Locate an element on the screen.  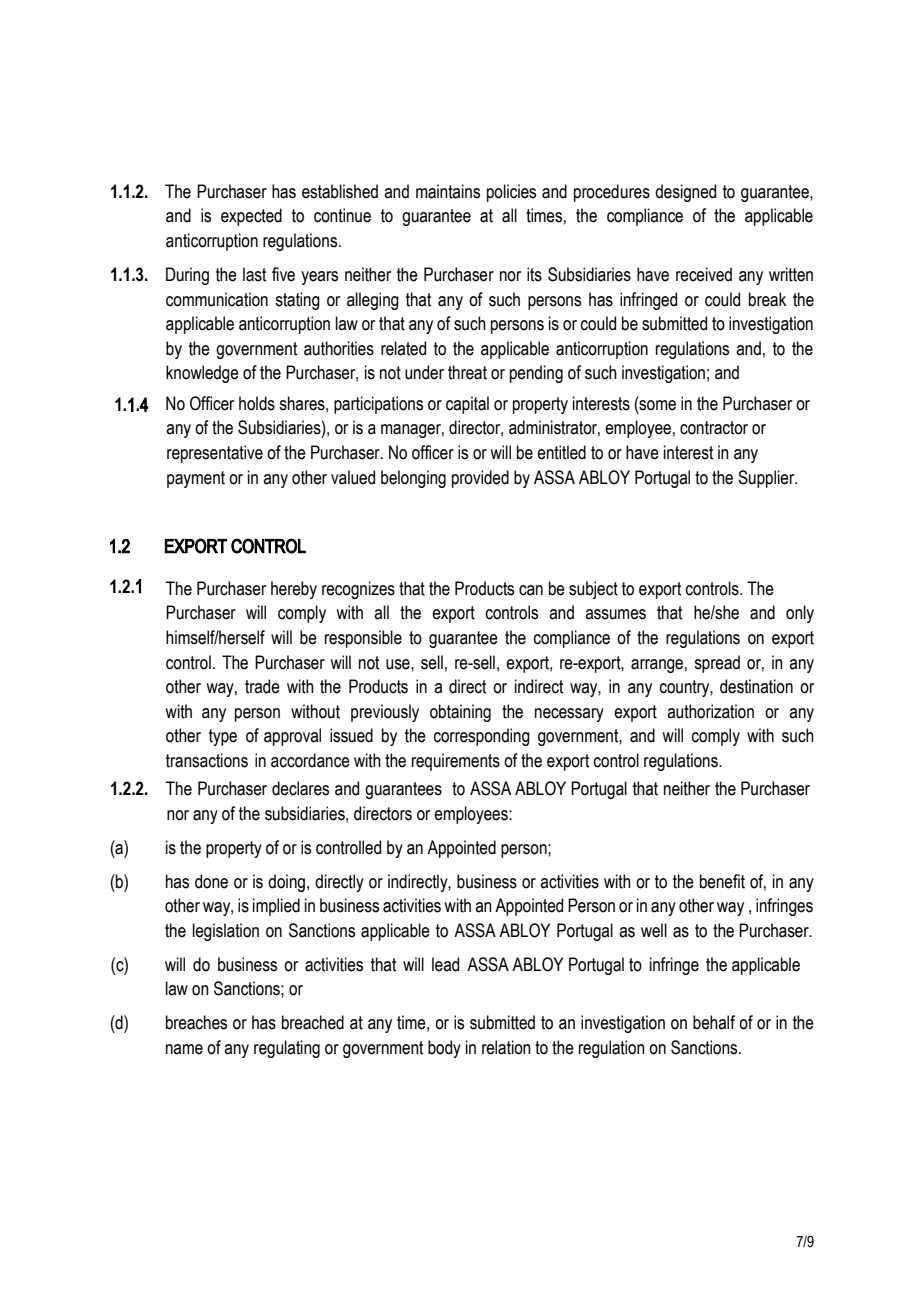
hereby is located at coordinates (294, 590).
